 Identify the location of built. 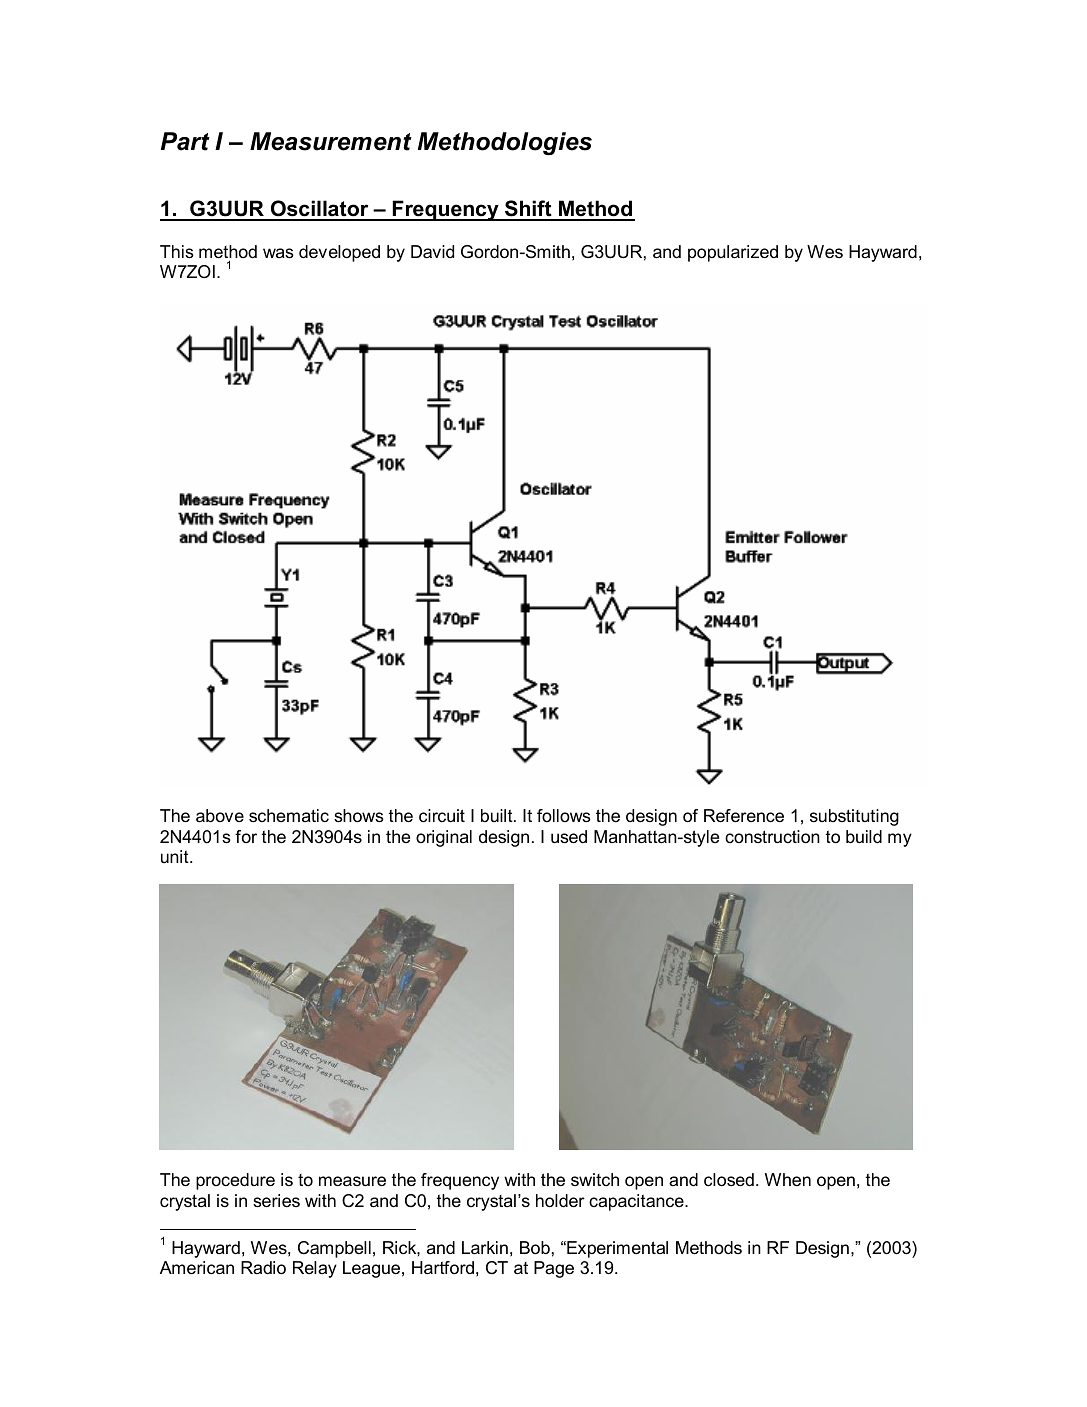
(498, 815).
